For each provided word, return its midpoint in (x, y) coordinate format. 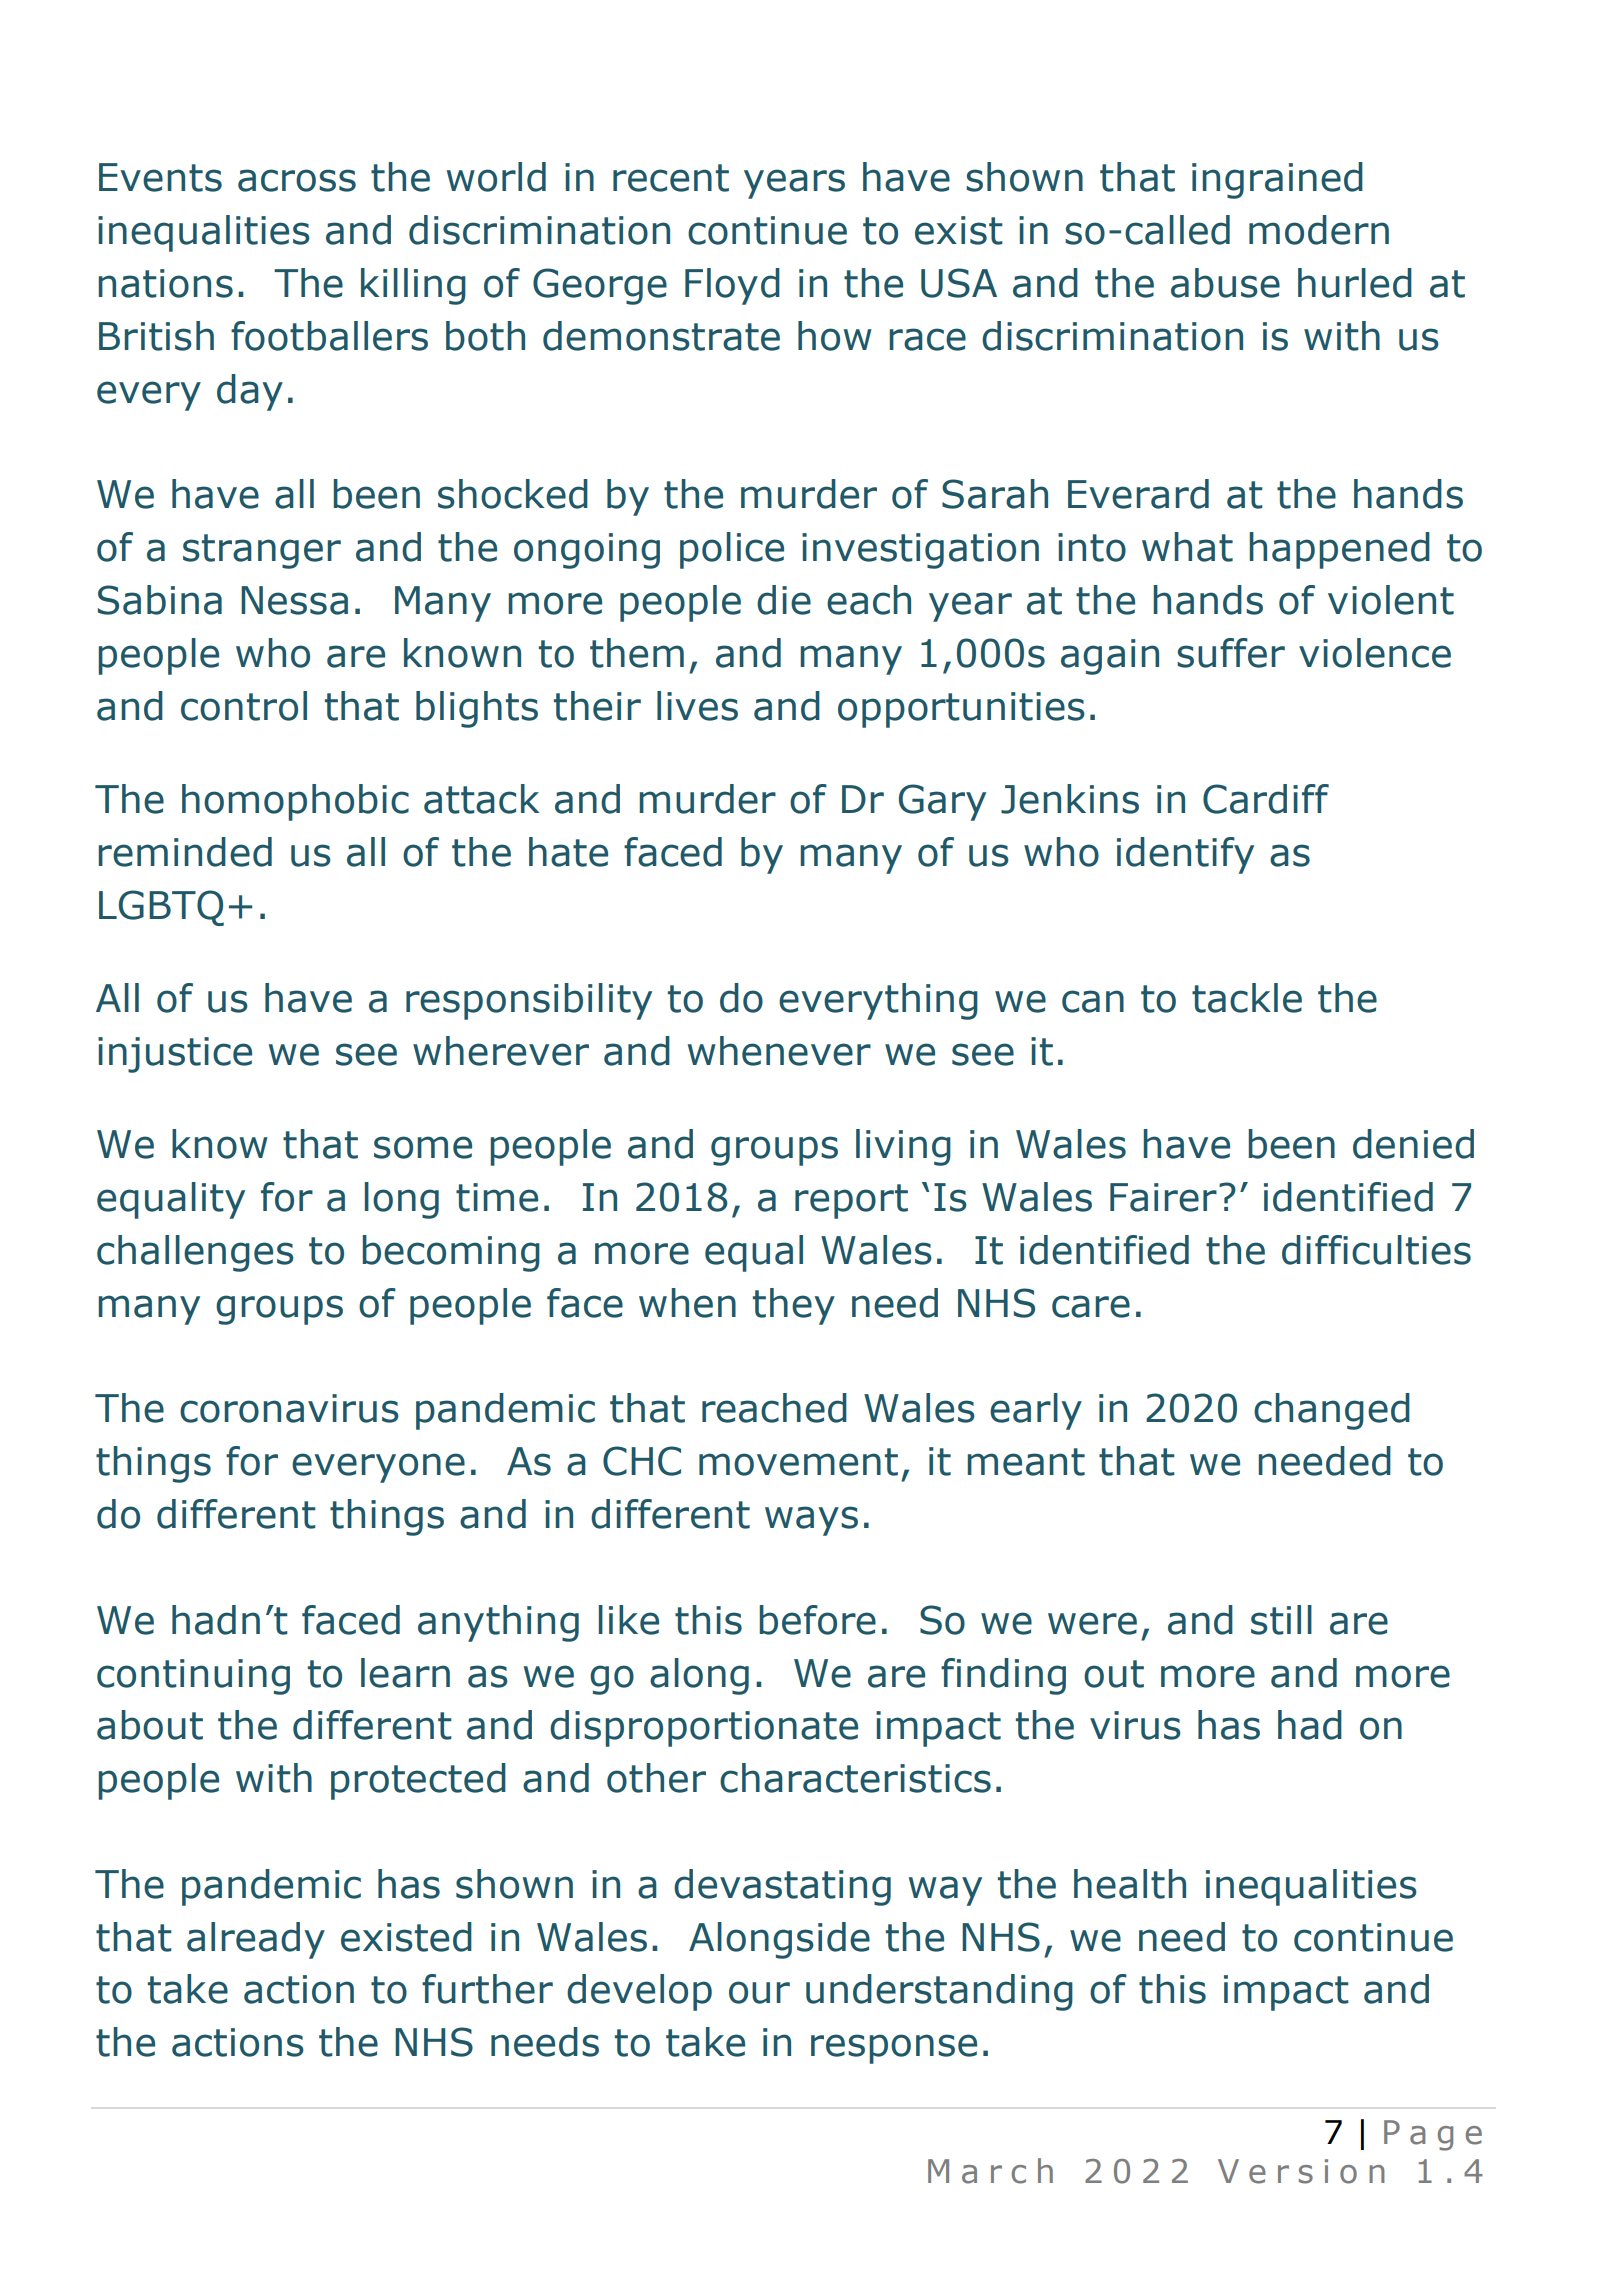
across (297, 180)
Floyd (732, 286)
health (1130, 1884)
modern (1319, 230)
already (256, 1940)
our (759, 1992)
